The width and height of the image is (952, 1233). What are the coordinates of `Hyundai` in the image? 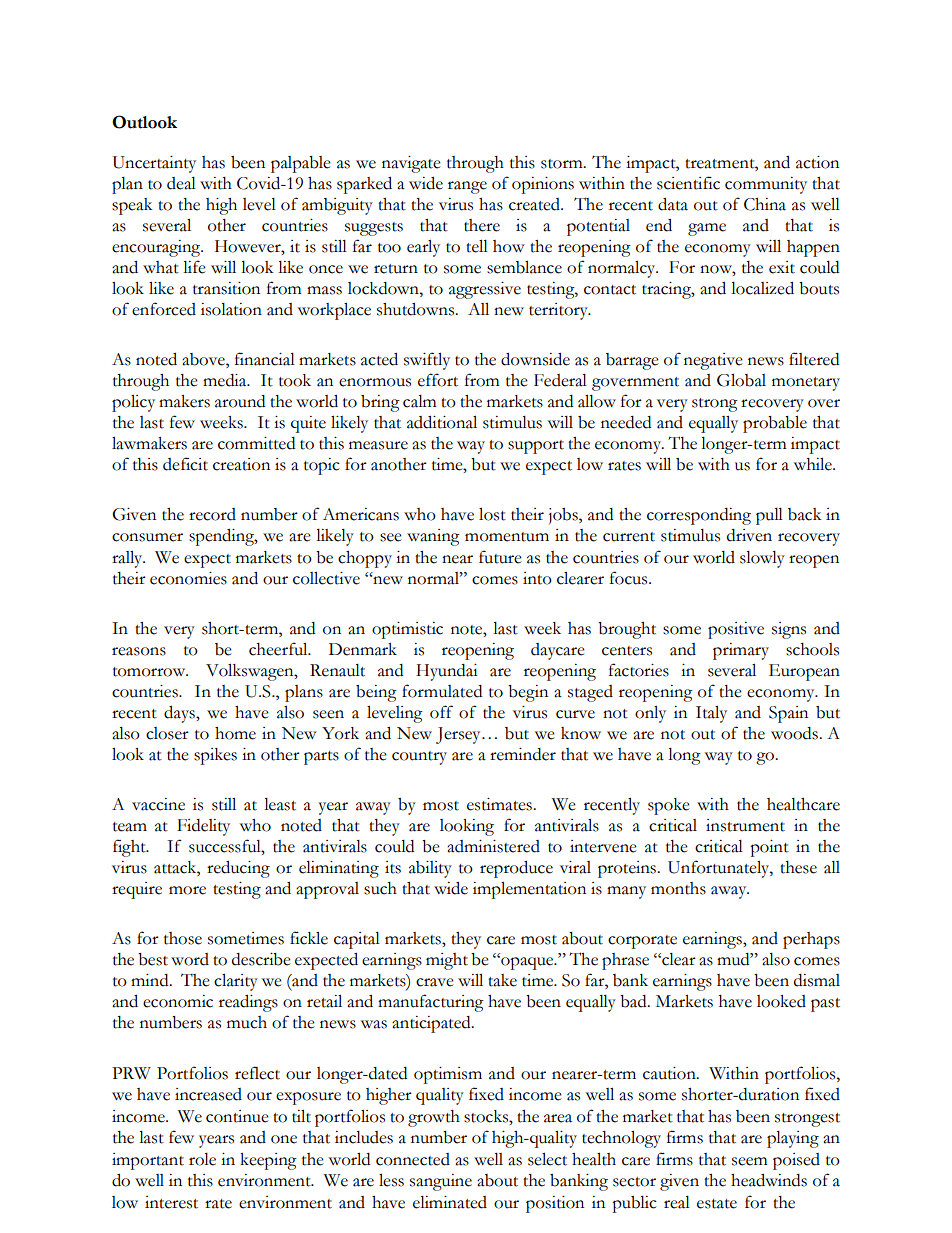 It's located at (447, 672).
